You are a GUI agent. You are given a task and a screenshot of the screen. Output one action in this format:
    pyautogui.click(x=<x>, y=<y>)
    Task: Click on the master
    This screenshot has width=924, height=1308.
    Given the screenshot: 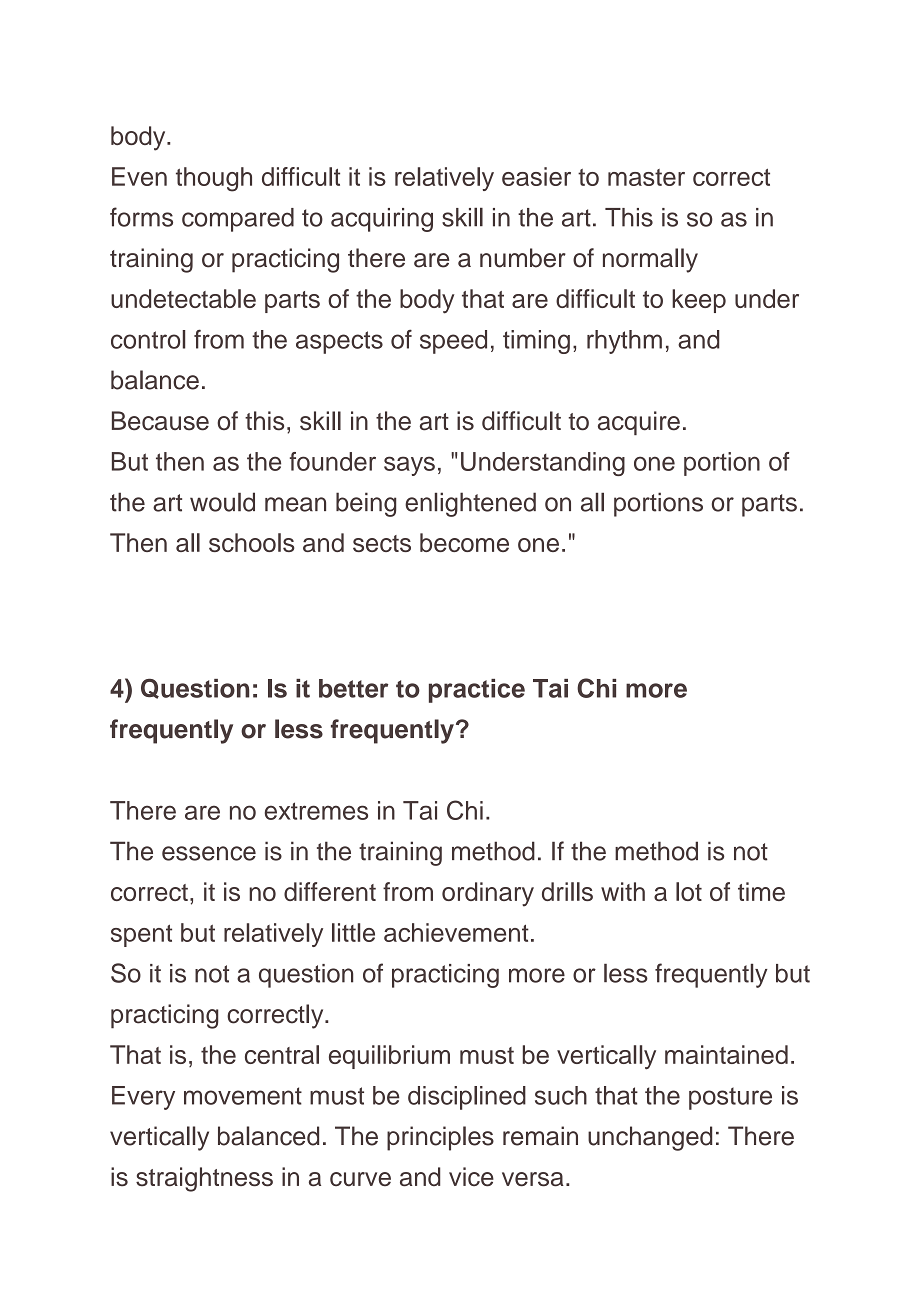 What is the action you would take?
    pyautogui.click(x=646, y=177)
